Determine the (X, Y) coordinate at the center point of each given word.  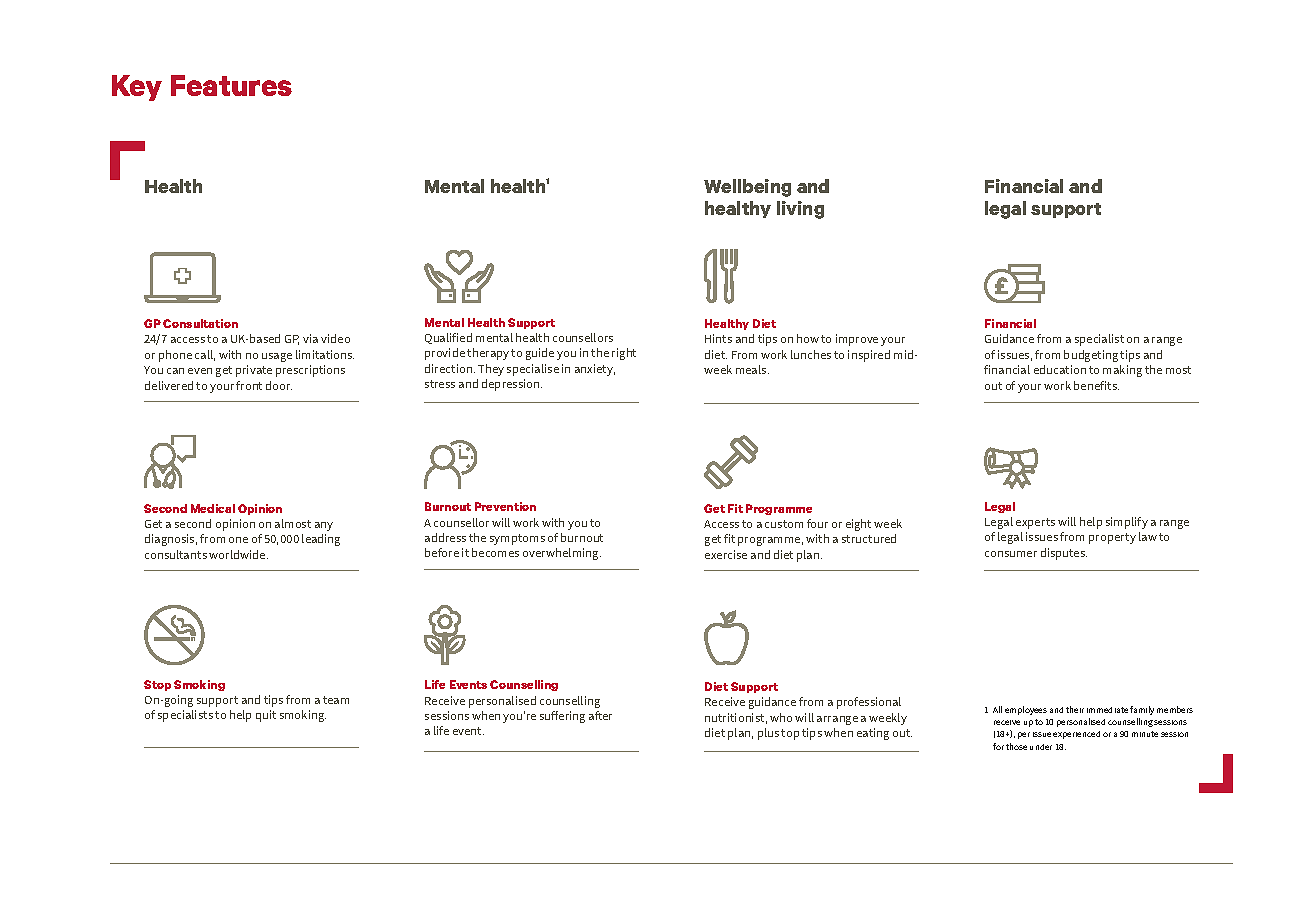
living (800, 210)
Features (231, 85)
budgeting (1091, 356)
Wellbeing (747, 188)
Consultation (200, 323)
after (600, 715)
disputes (1064, 554)
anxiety (595, 370)
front (249, 385)
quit (266, 716)
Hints (718, 338)
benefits (1096, 385)
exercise (726, 554)
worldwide (238, 554)
